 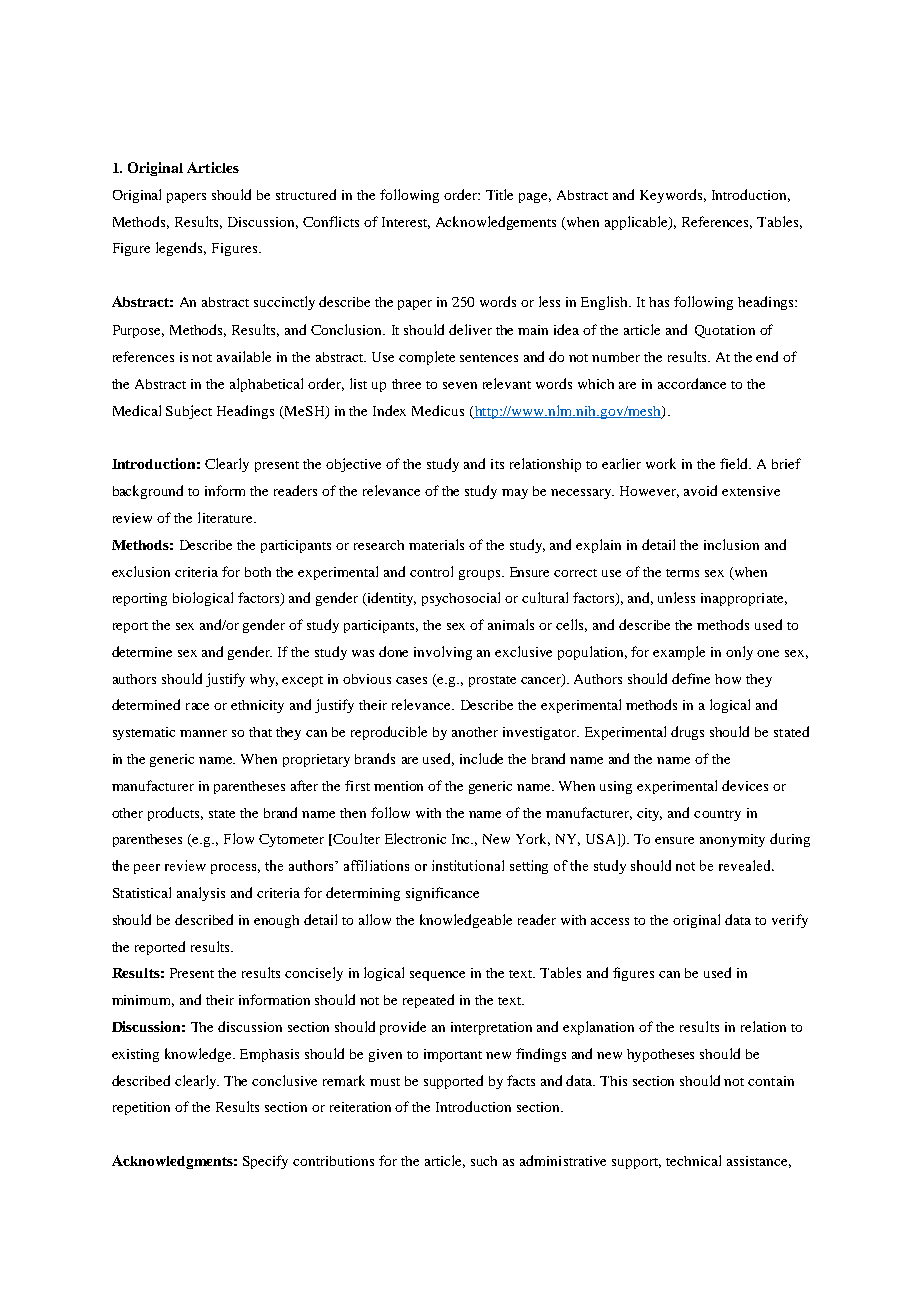 What do you see at coordinates (436, 544) in the page?
I see `materials` at bounding box center [436, 544].
